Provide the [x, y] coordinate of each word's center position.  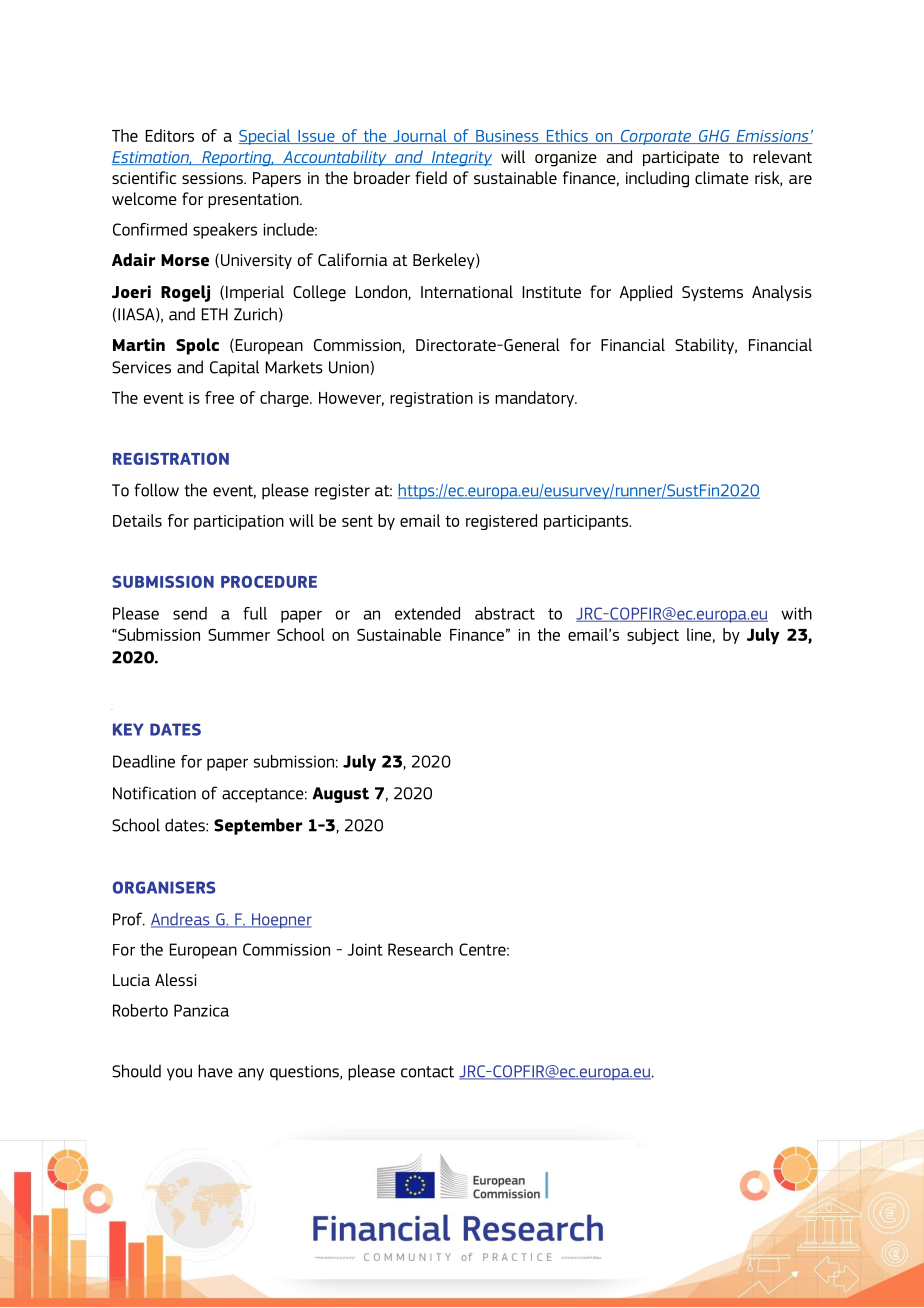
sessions [213, 178]
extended [427, 613]
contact [427, 1072]
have [215, 1071]
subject [653, 636]
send [190, 613]
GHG [714, 137]
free [219, 397]
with [796, 613]
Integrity [460, 158]
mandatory [536, 399]
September [258, 826]
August [340, 795]
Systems [712, 293]
